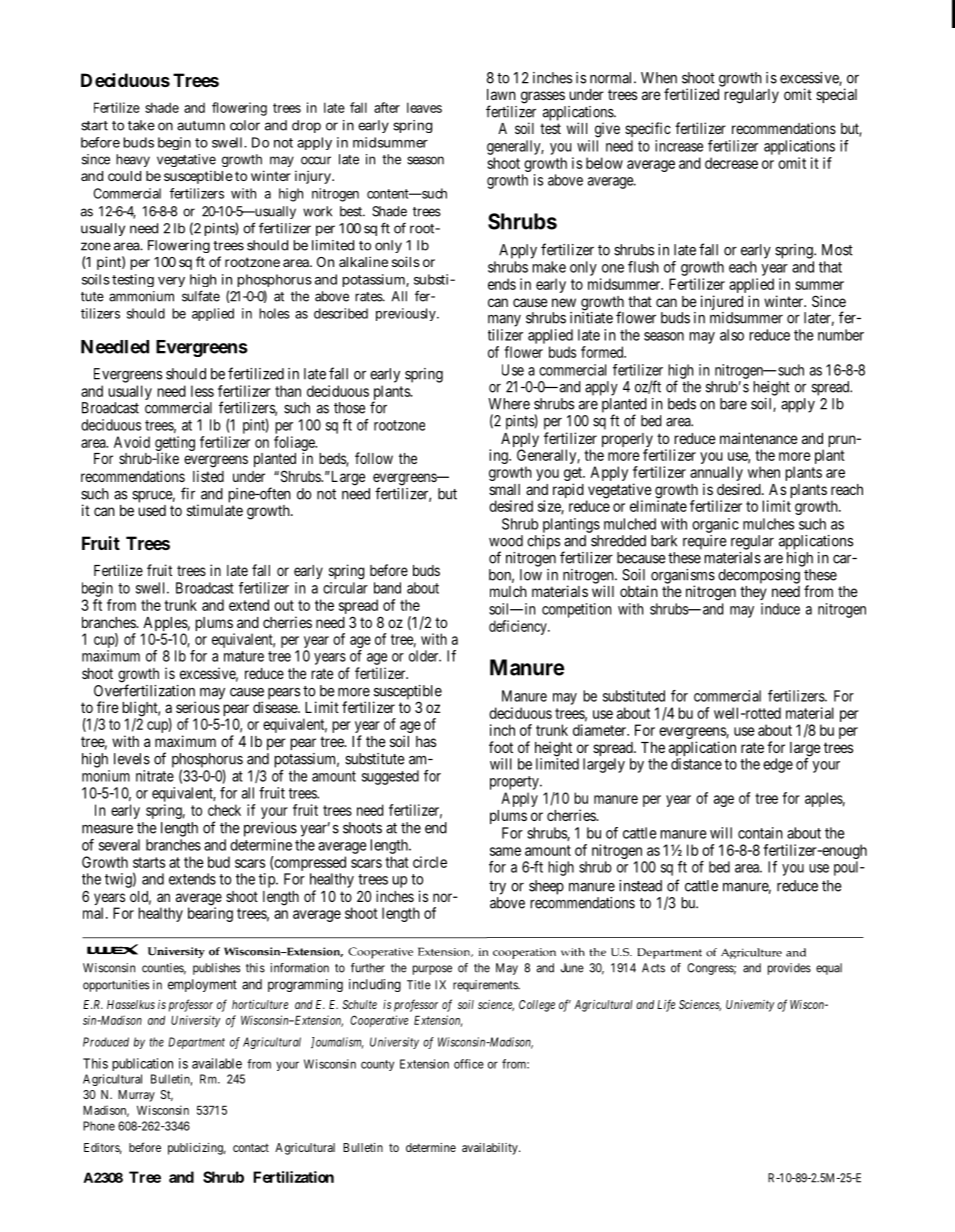 Image resolution: width=955 pixels, height=1232 pixels. What do you see at coordinates (201, 126) in the document?
I see `autumn` at bounding box center [201, 126].
